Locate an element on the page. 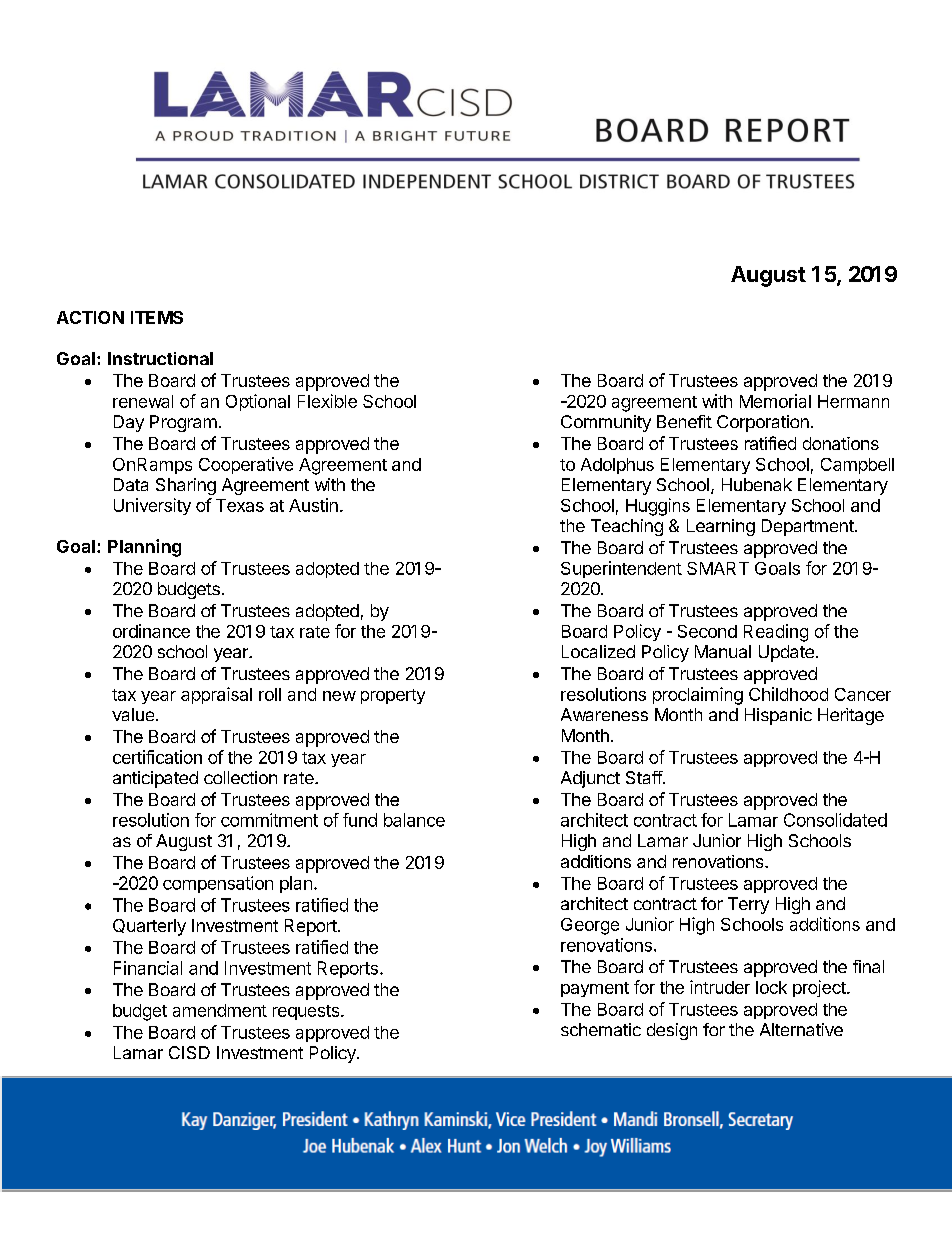  anticipated is located at coordinates (155, 779).
